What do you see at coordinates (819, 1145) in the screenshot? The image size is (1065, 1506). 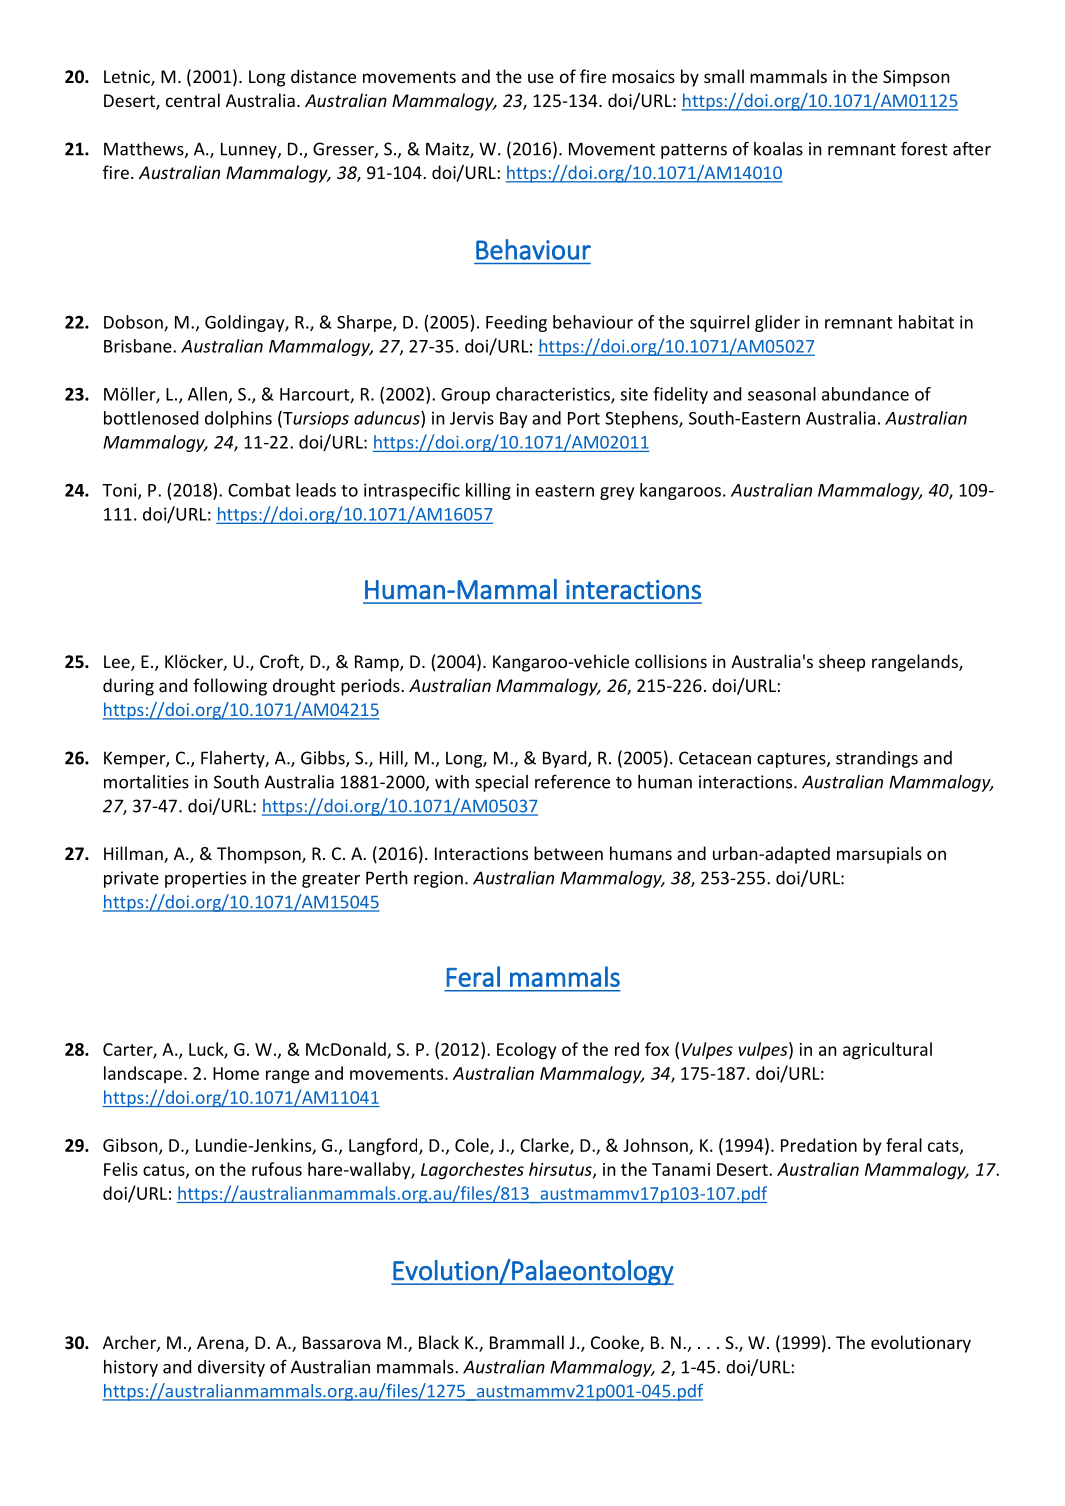 I see `Predation` at bounding box center [819, 1145].
